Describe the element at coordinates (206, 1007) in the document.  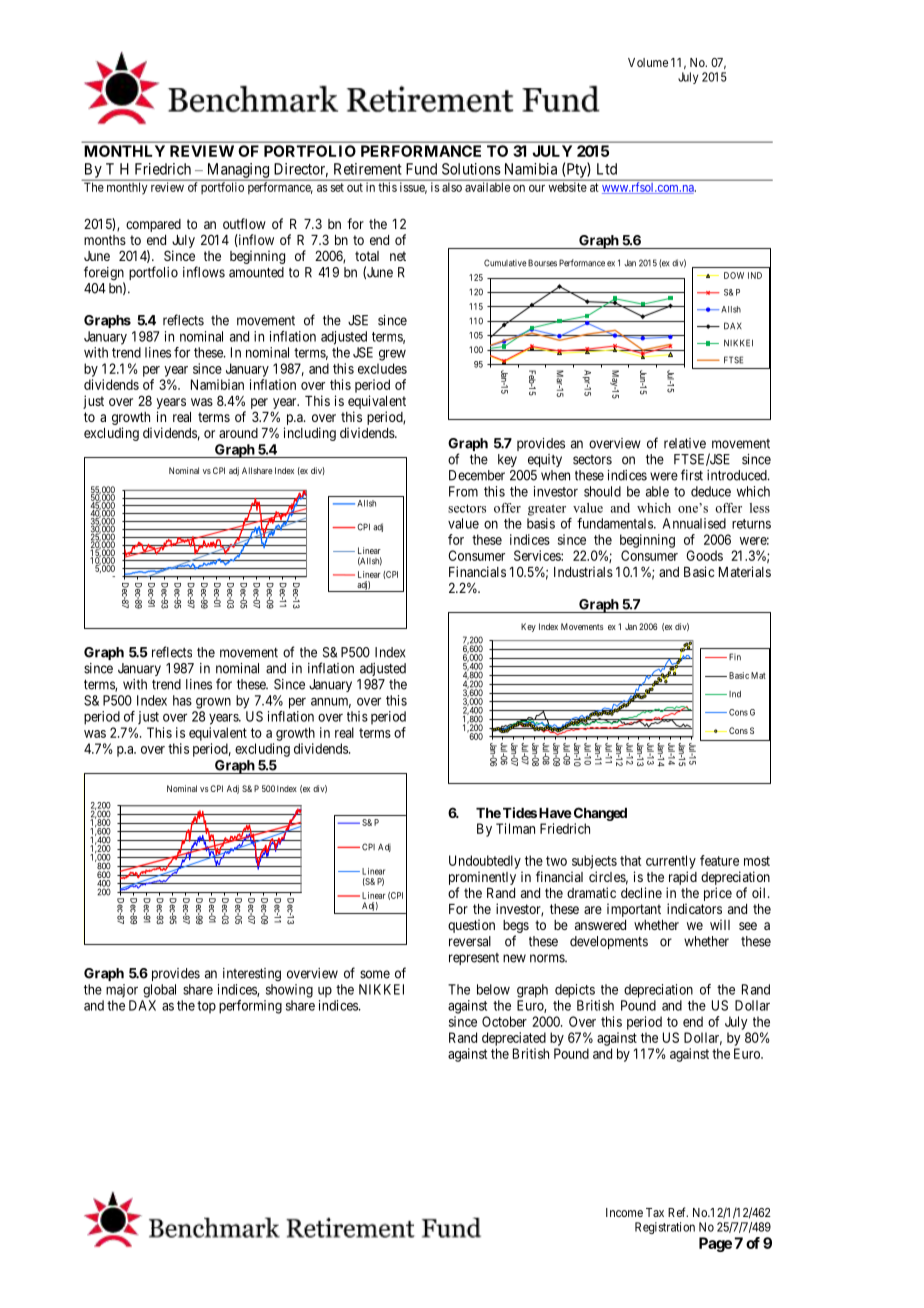
I see `top` at that location.
